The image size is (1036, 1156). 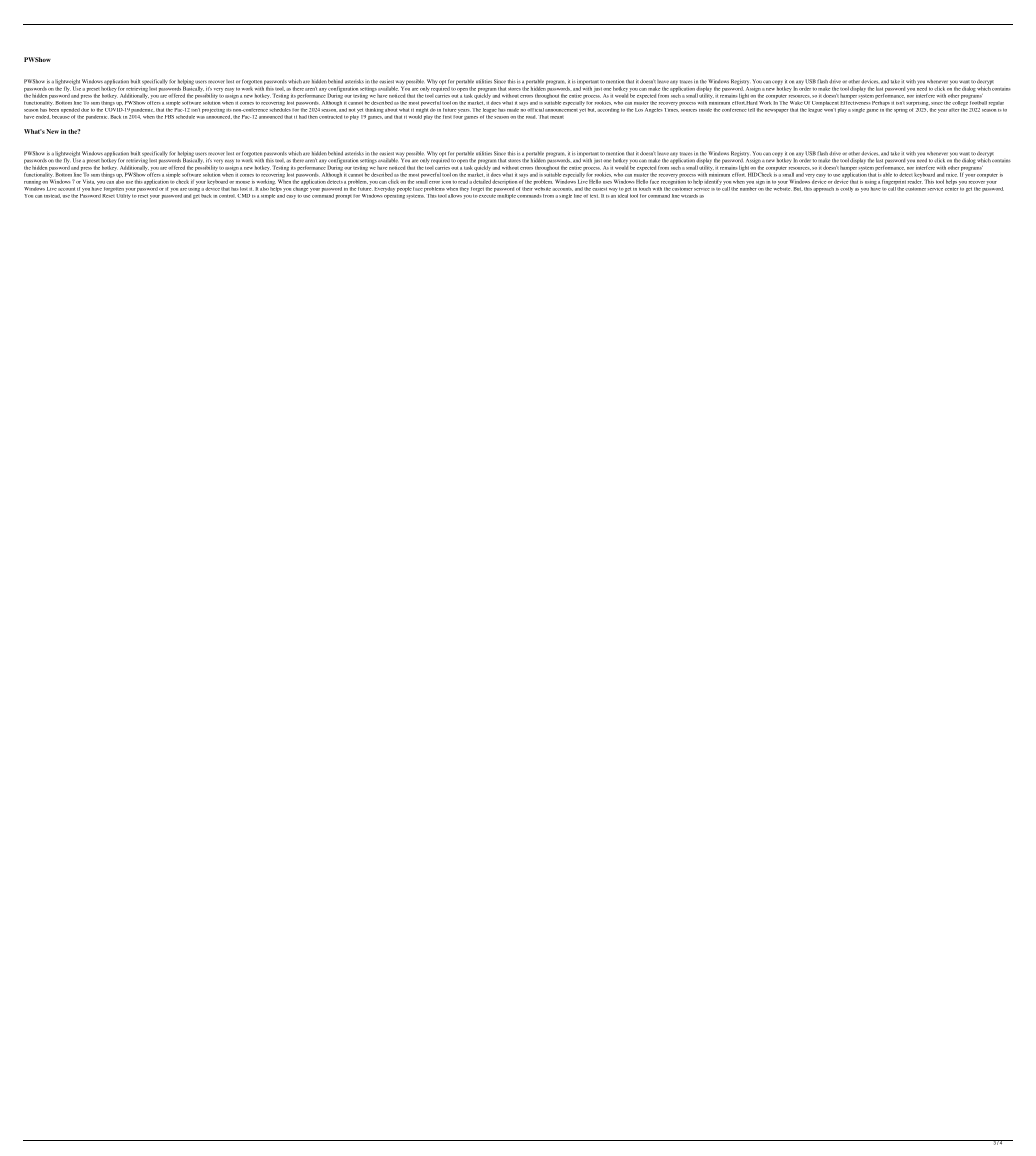 I want to click on projecting, so click(x=213, y=111).
